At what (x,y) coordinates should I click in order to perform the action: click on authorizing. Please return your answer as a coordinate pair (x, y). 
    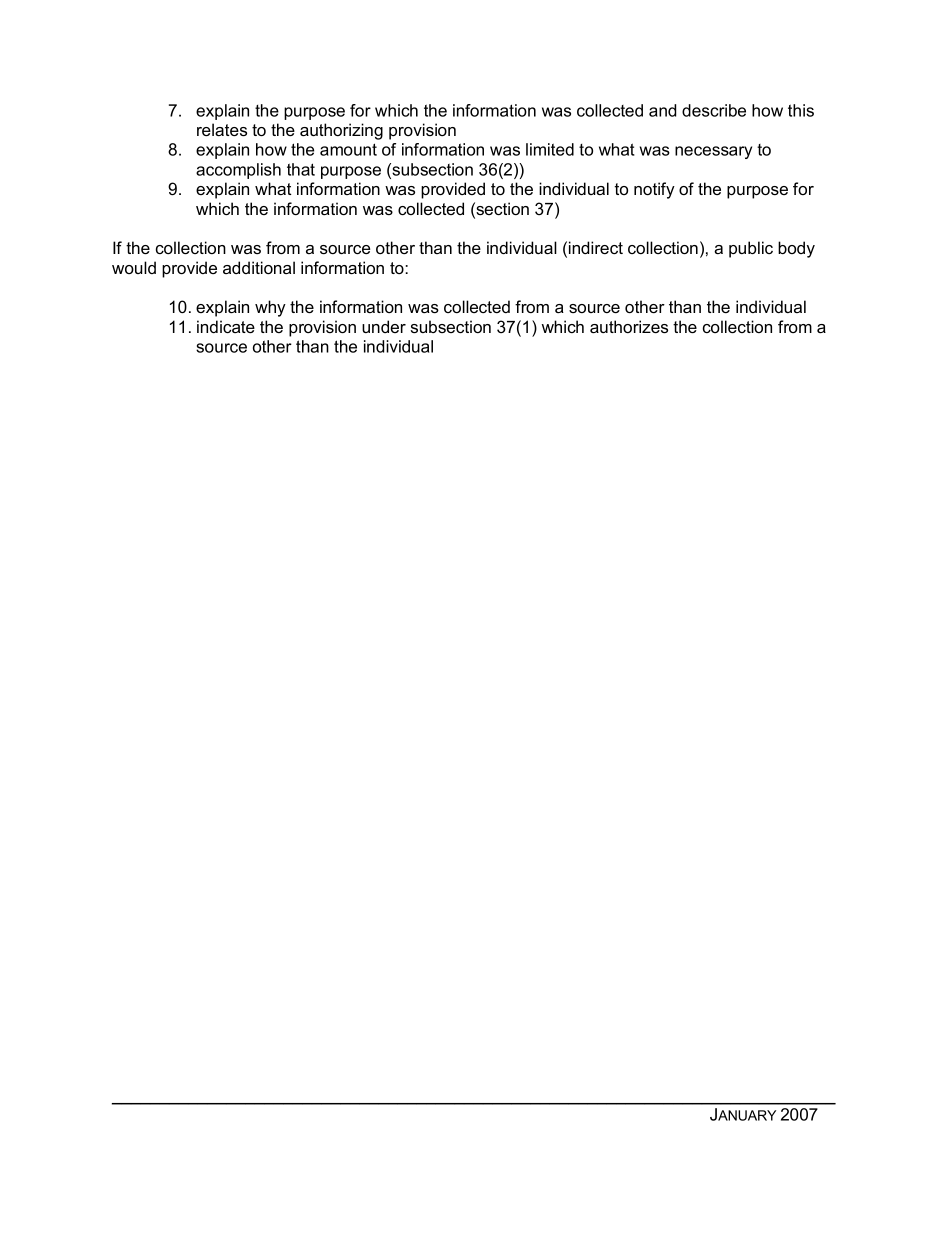
    Looking at the image, I should click on (341, 131).
